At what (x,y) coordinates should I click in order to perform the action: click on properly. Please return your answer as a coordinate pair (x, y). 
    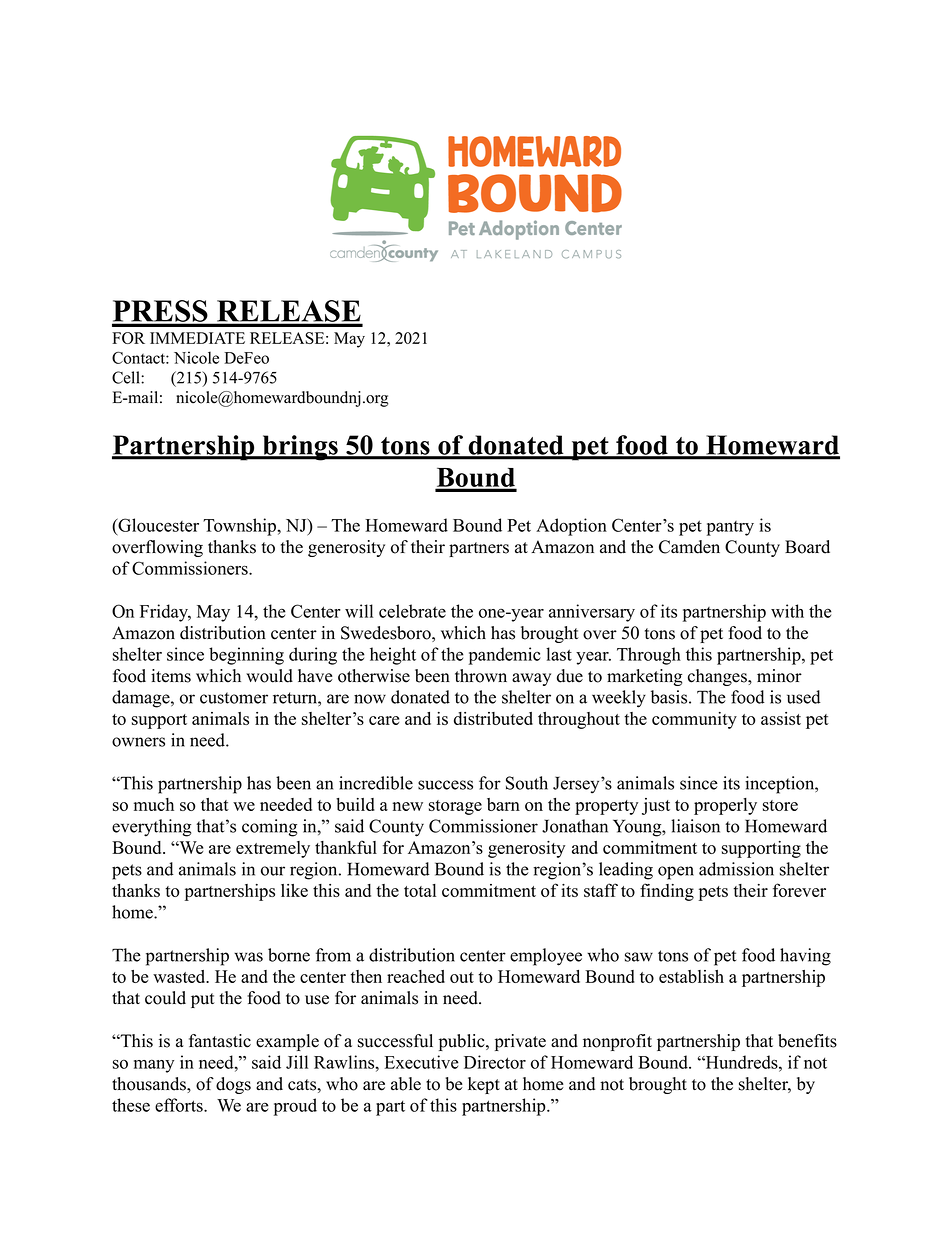
    Looking at the image, I should click on (725, 806).
